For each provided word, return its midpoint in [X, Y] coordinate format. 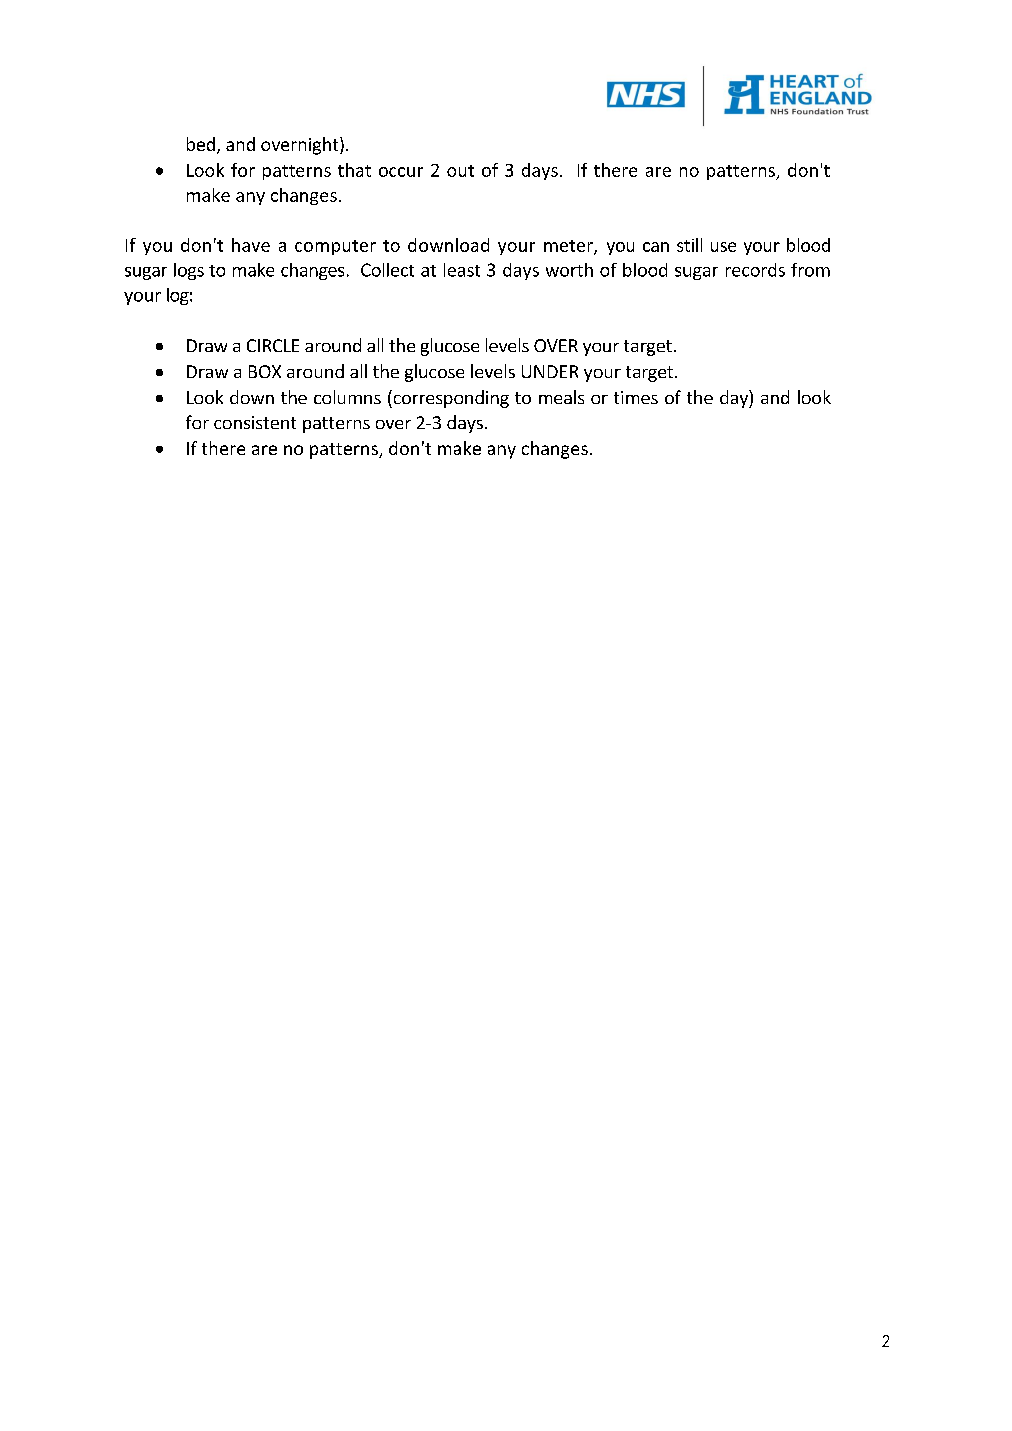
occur [401, 172]
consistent [255, 422]
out [460, 171]
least [462, 270]
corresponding [450, 399]
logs [189, 271]
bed [201, 144]
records [755, 270]
